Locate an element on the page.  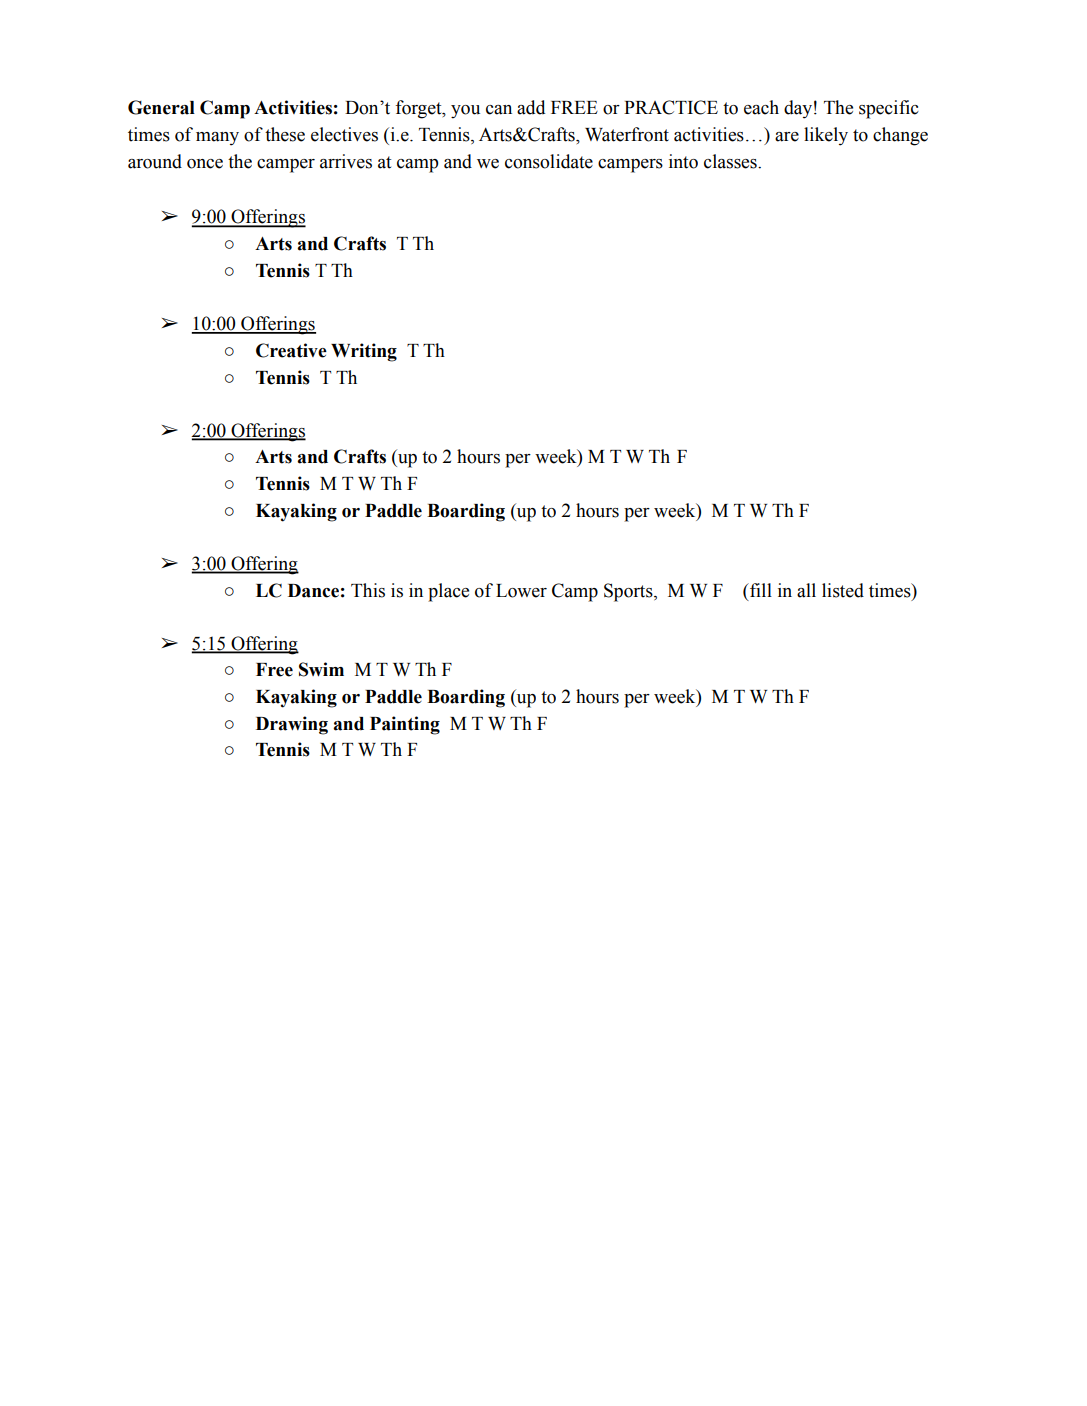
Painting is located at coordinates (405, 725).
